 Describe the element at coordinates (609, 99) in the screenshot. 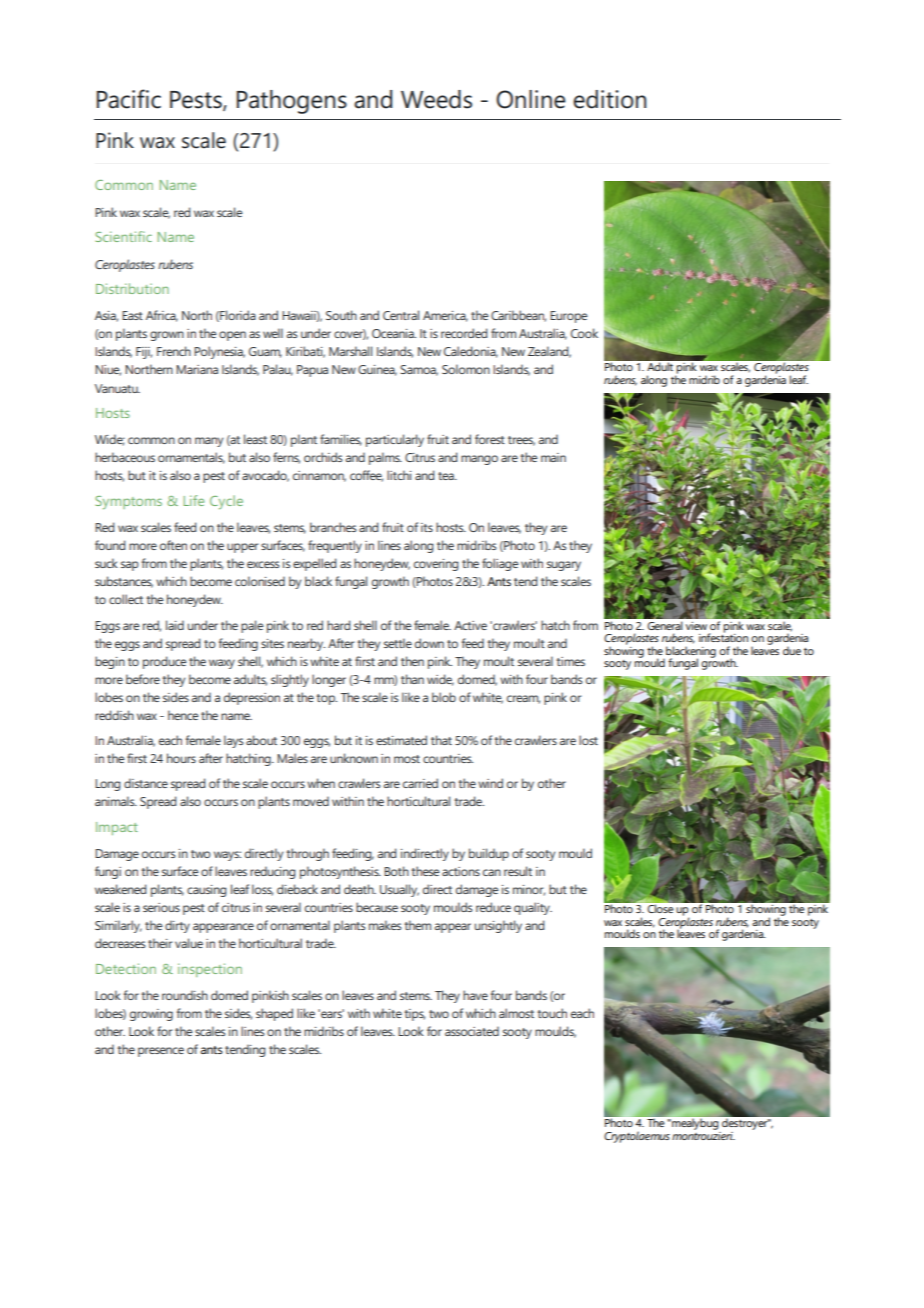

I see `edition` at that location.
